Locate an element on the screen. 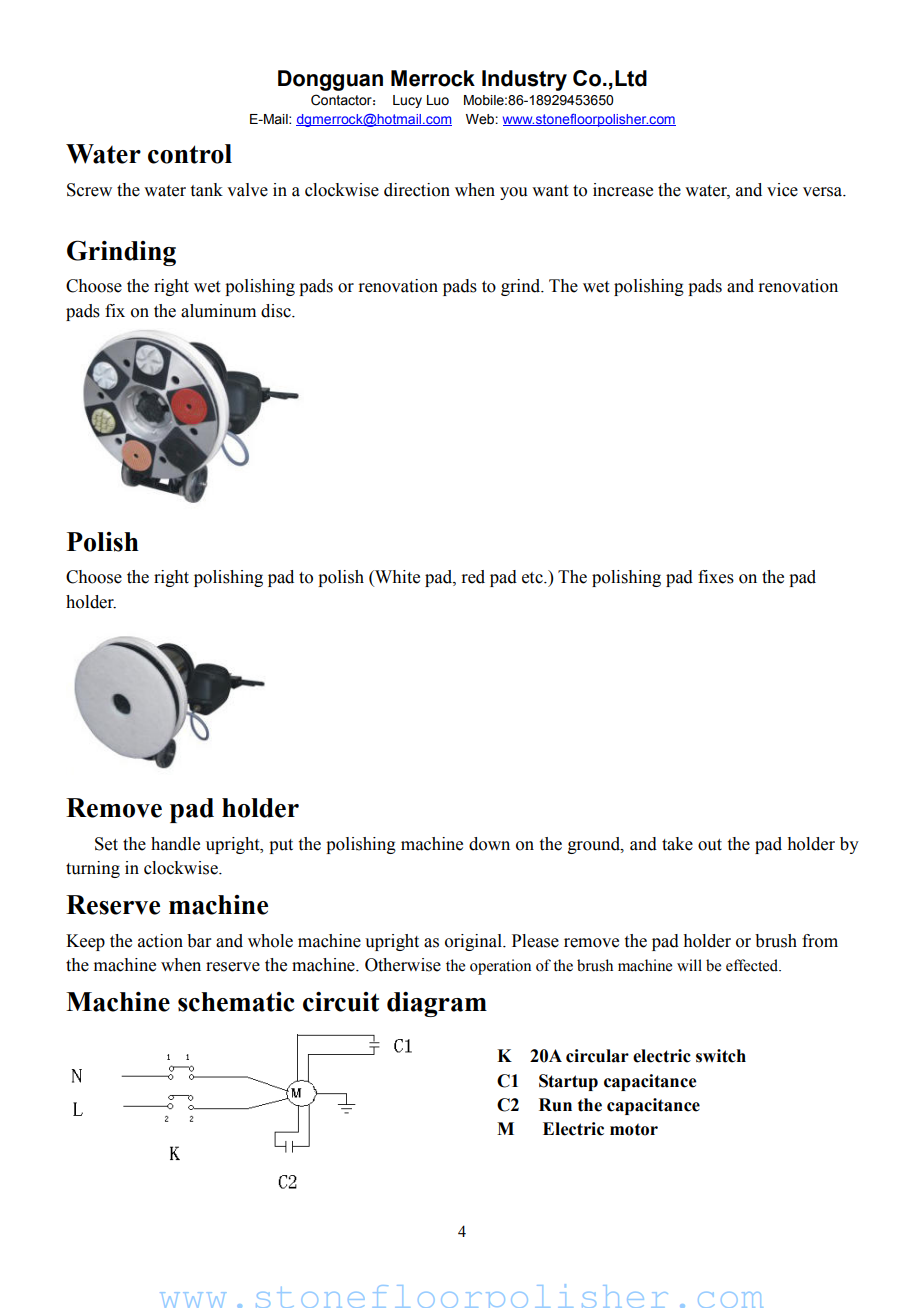  Run is located at coordinates (555, 1105).
